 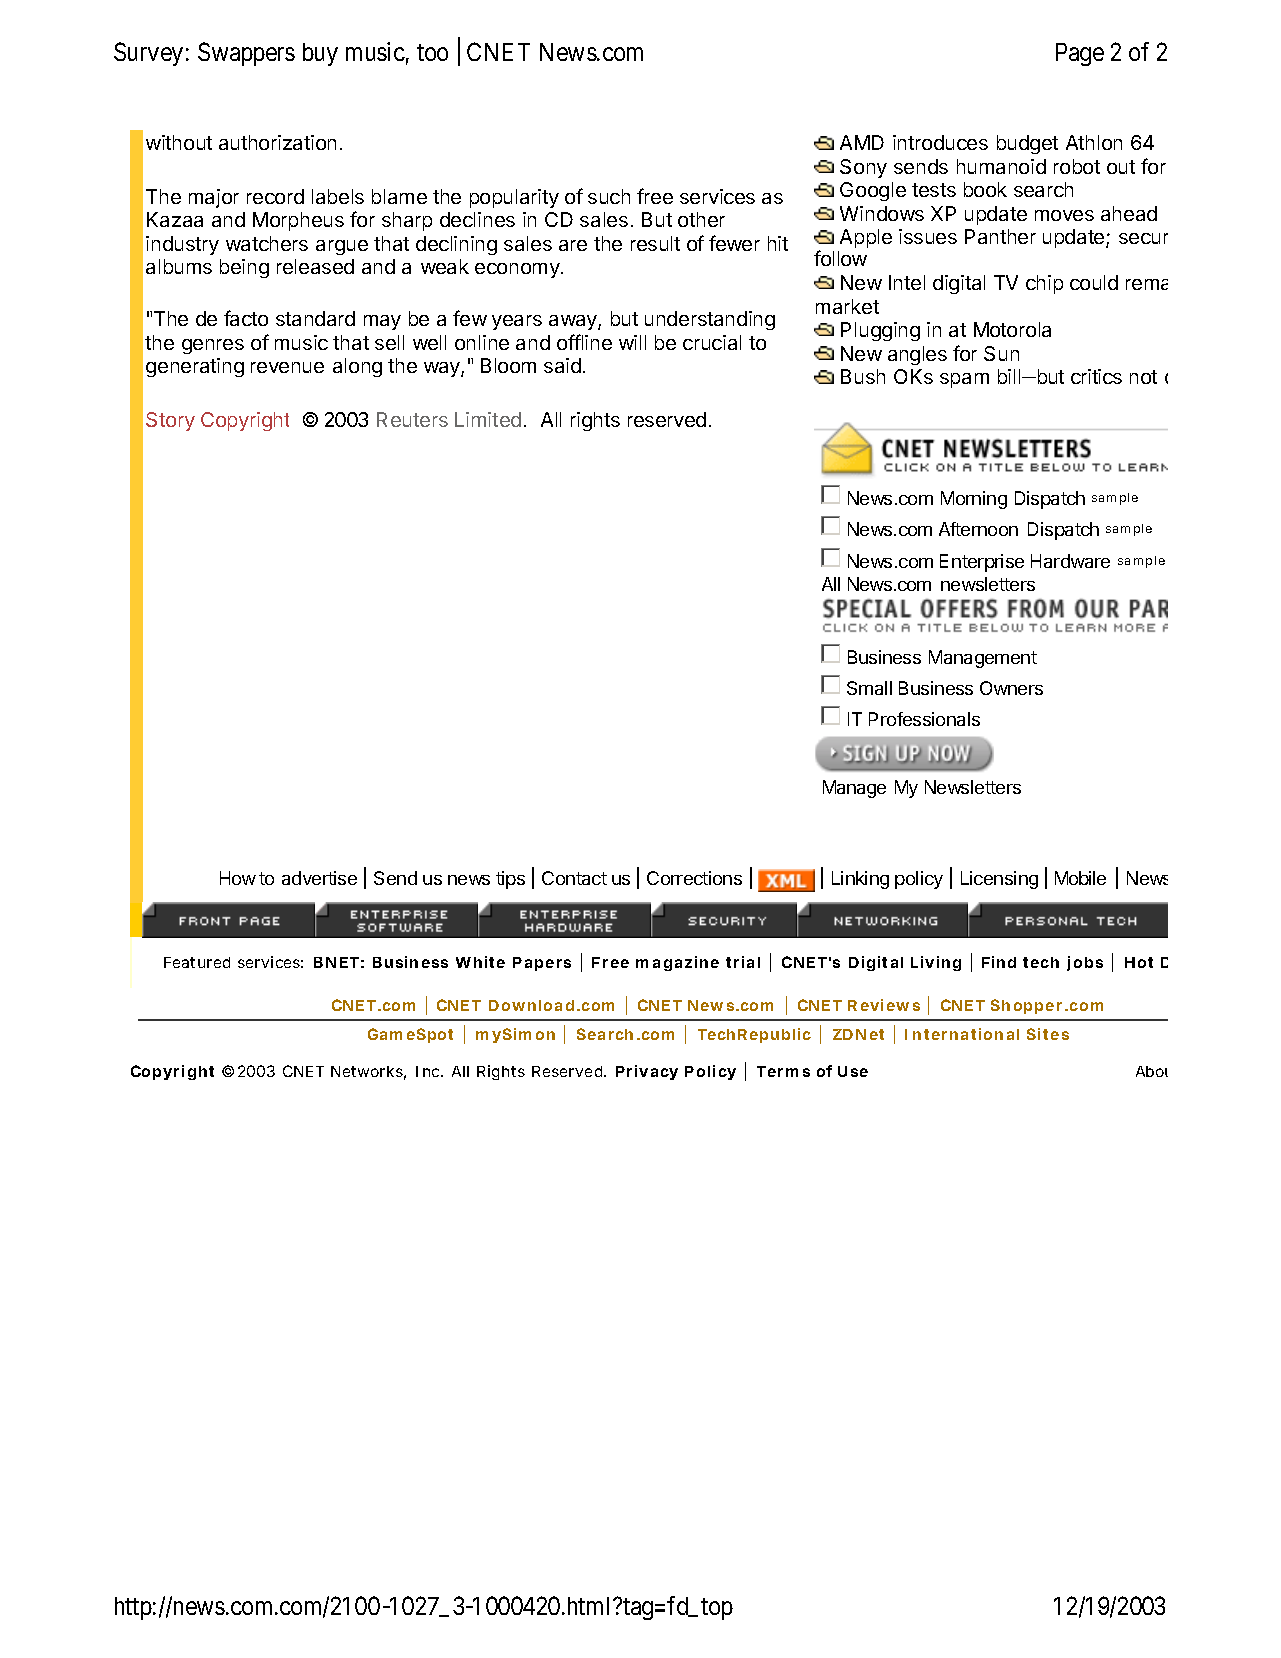 I want to click on Licensing, so click(x=999, y=880).
